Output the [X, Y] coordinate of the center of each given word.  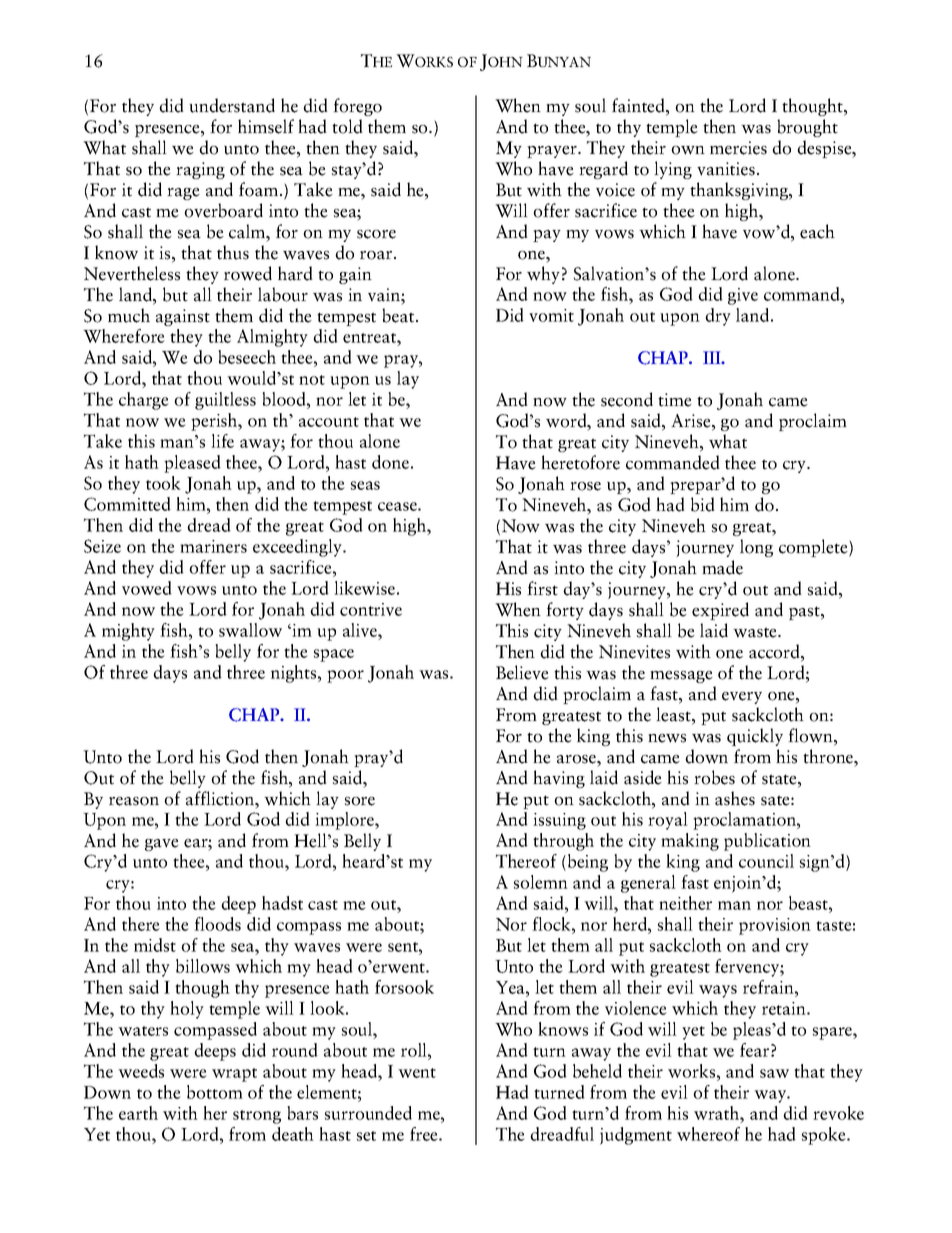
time [675, 400]
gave [162, 845]
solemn [541, 882]
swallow [250, 630]
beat [399, 315]
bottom [215, 1092]
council [766, 861]
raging [200, 170]
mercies [738, 148]
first [542, 588]
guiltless [225, 401]
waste [756, 632]
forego [357, 107]
